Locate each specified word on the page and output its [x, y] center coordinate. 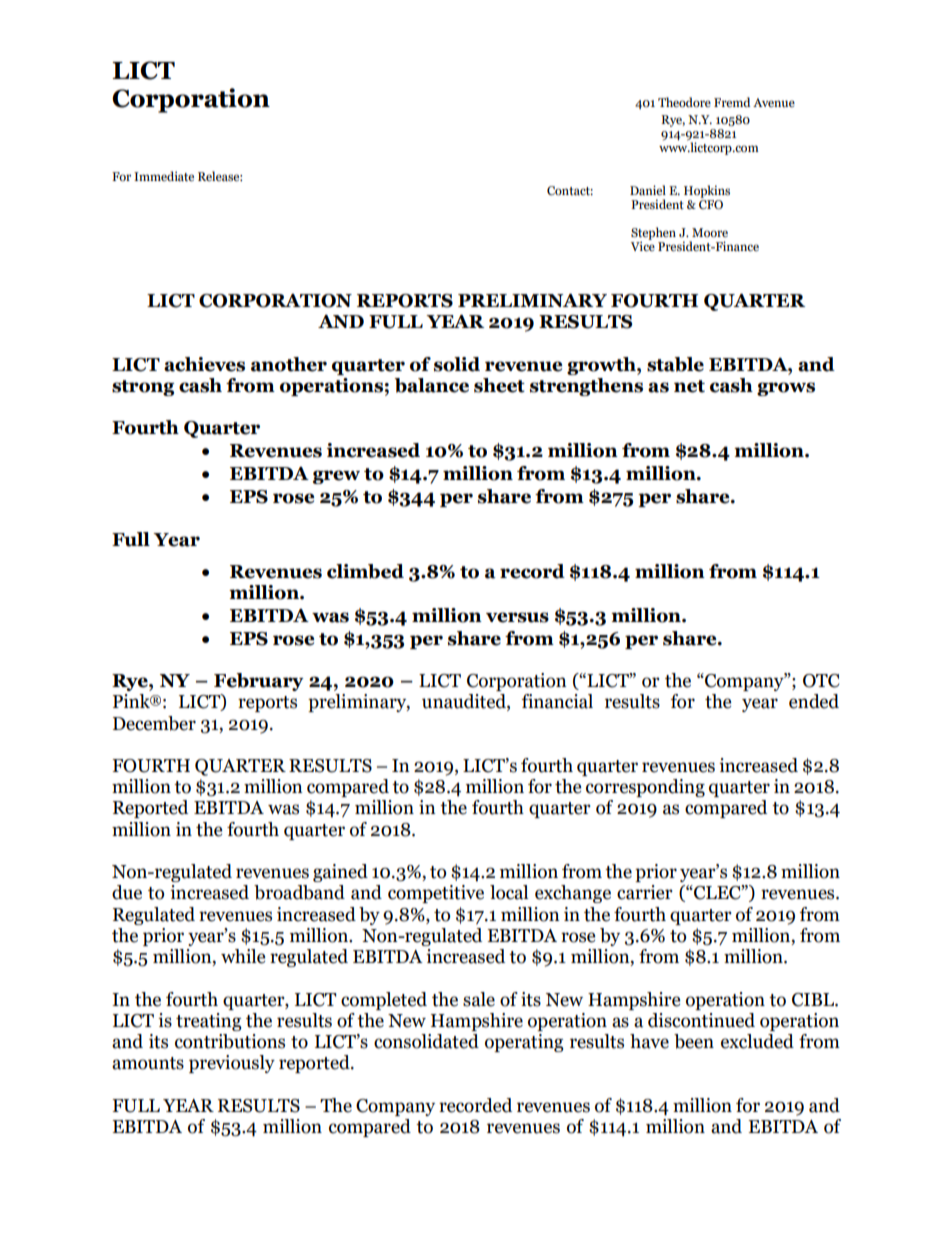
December [154, 723]
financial [557, 701]
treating [209, 1022]
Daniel [648, 190]
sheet [499, 385]
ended [814, 701]
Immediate [164, 176]
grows [786, 389]
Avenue [774, 102]
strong [143, 388]
